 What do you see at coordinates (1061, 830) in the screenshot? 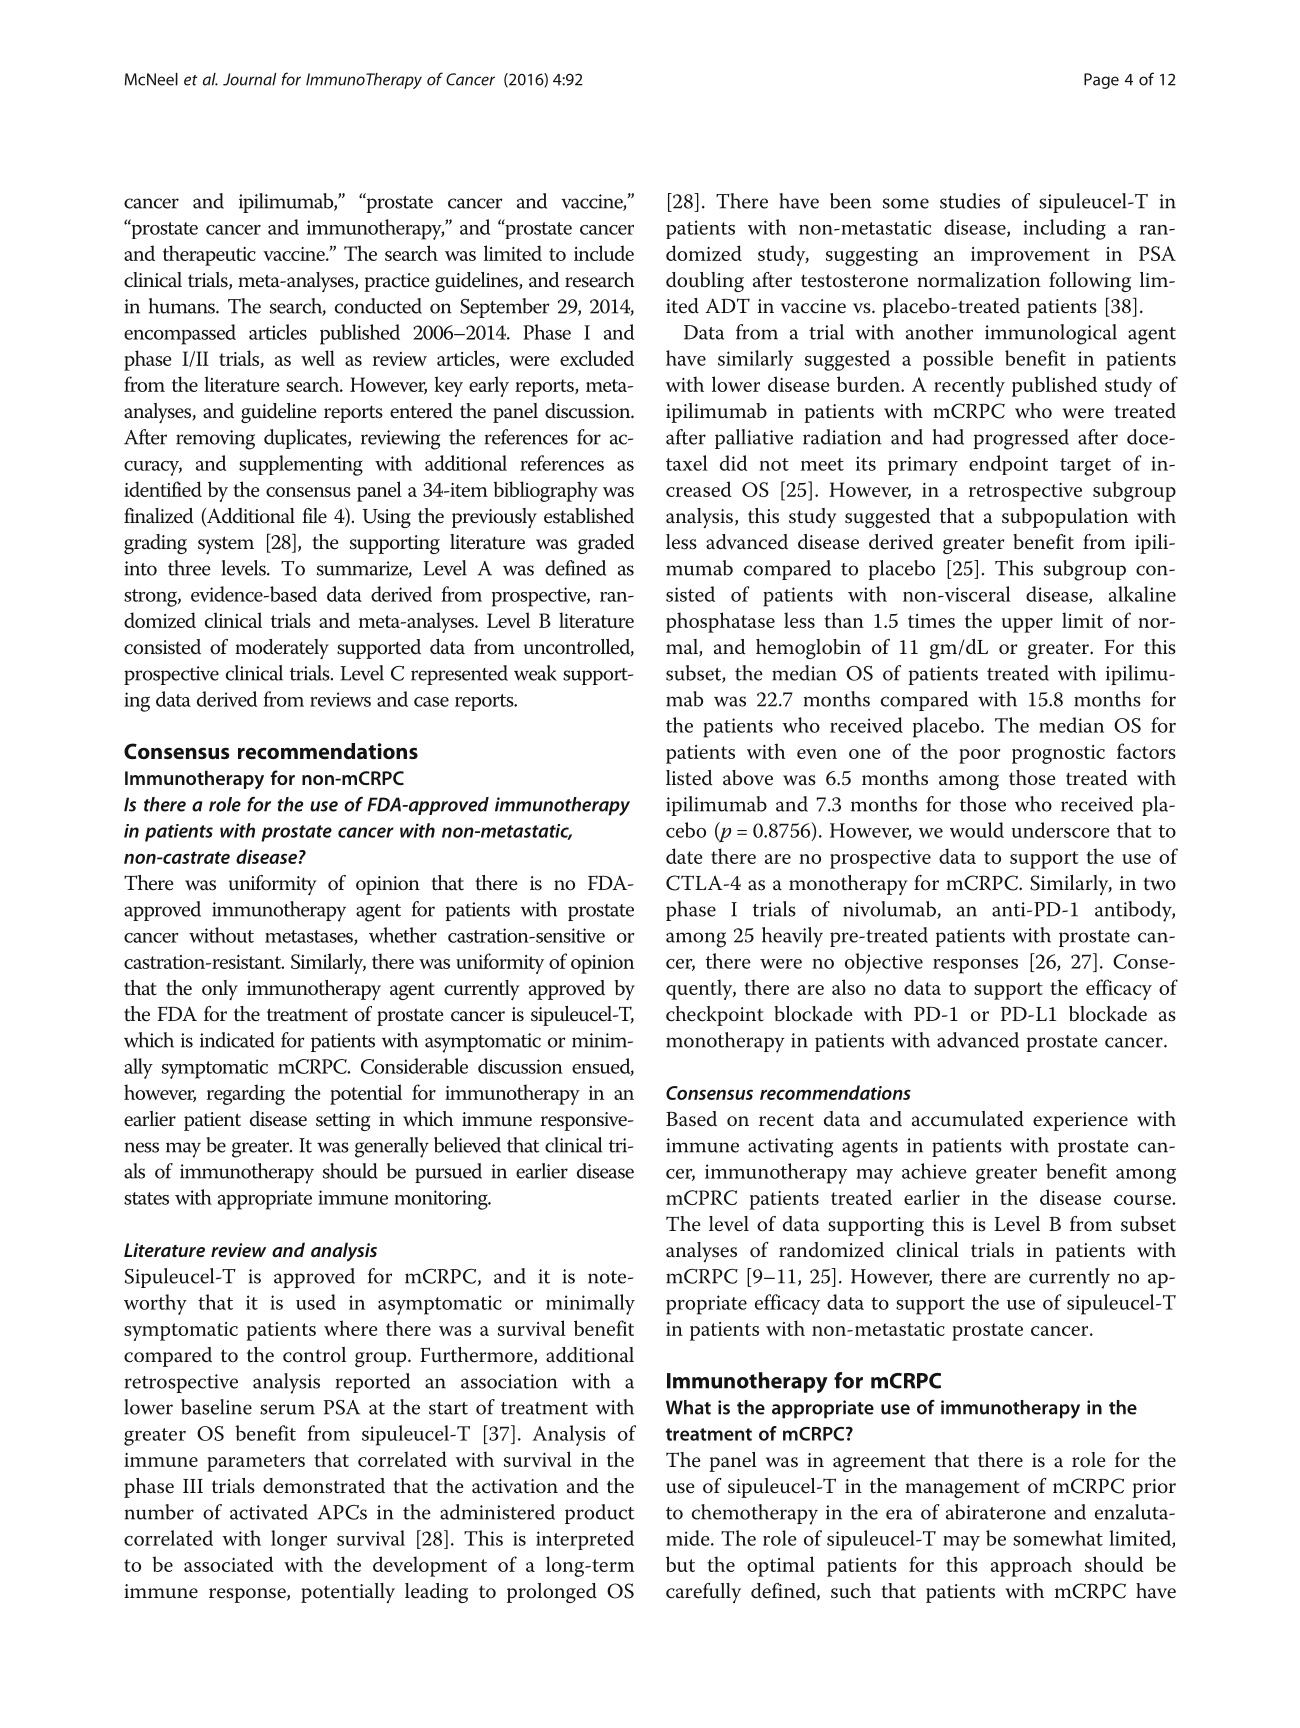
I see `underscore` at bounding box center [1061, 830].
